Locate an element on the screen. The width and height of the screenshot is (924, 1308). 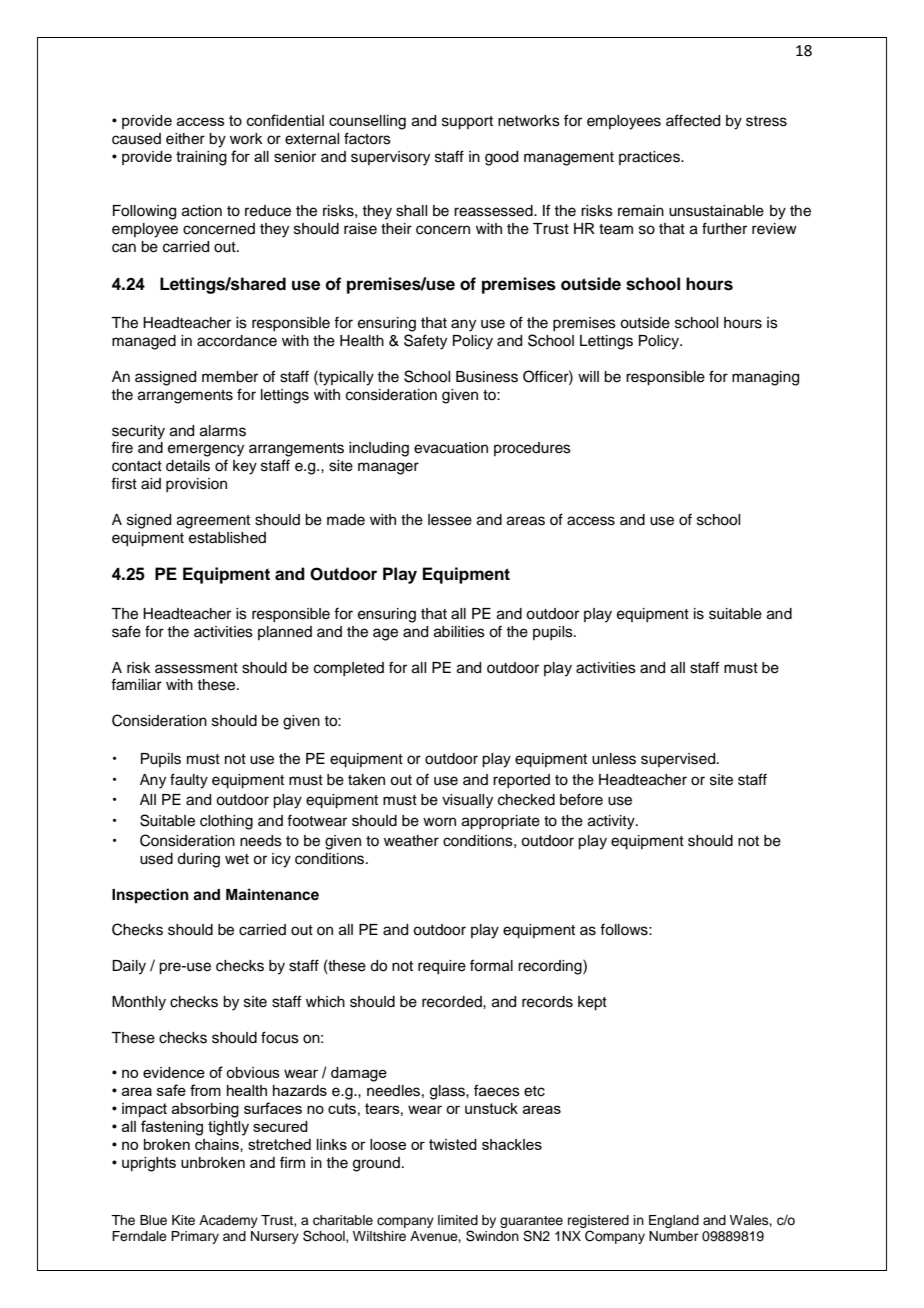
managing is located at coordinates (765, 378).
